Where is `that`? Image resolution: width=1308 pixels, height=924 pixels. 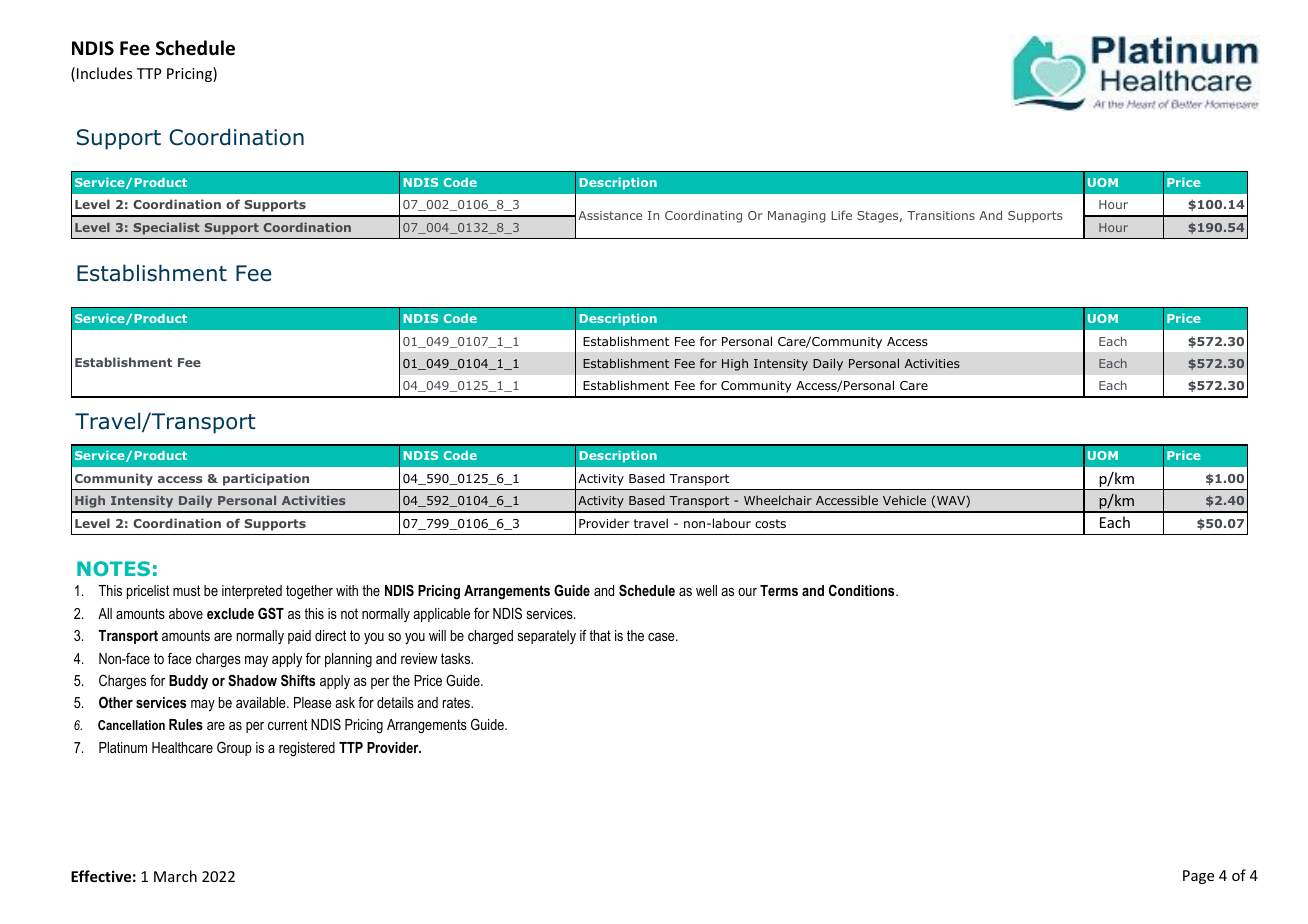 that is located at coordinates (600, 635).
